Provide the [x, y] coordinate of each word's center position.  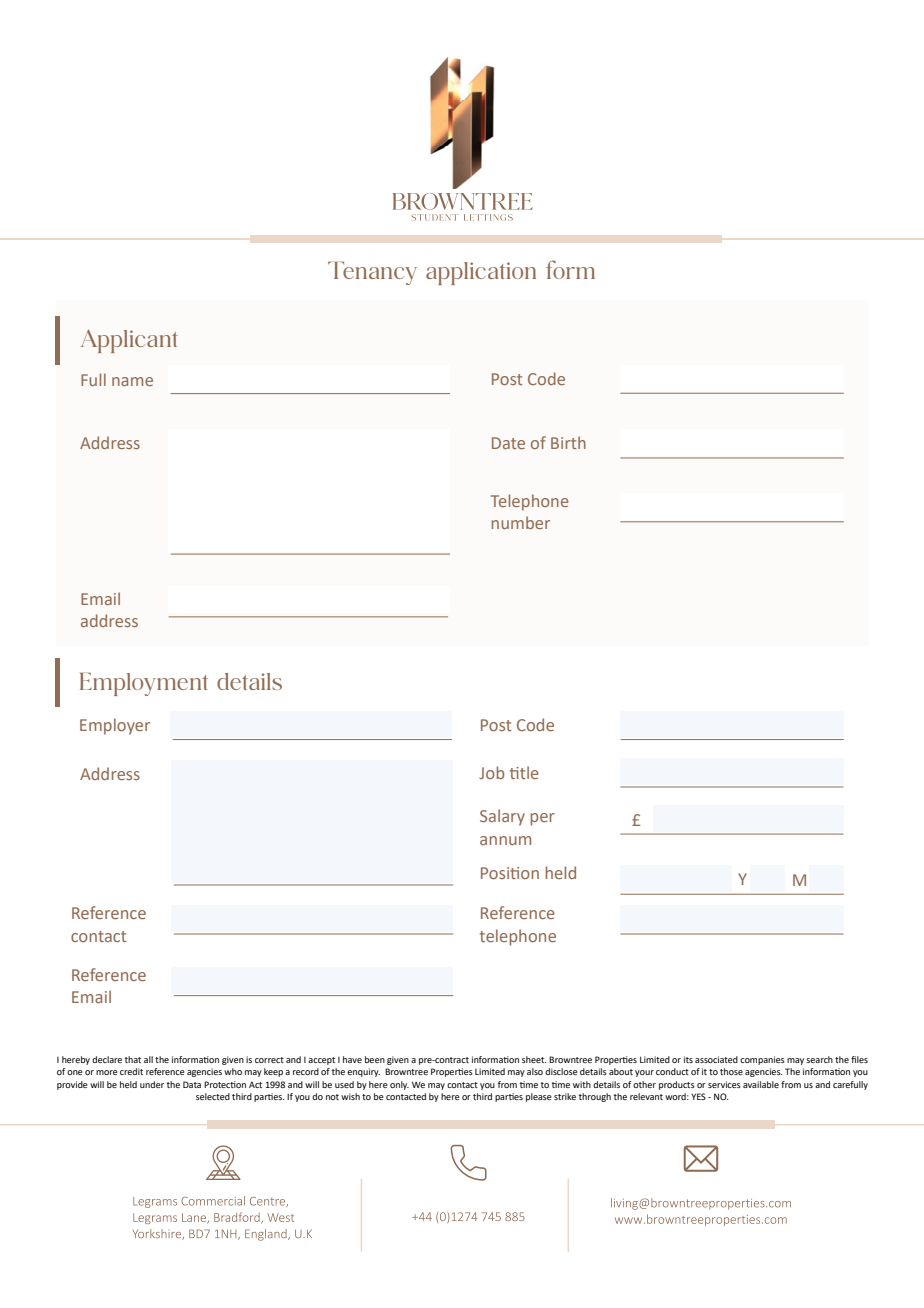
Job [491, 772]
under [152, 1084]
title [524, 772]
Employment [144, 684]
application [481, 273]
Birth [568, 442]
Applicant [129, 341]
